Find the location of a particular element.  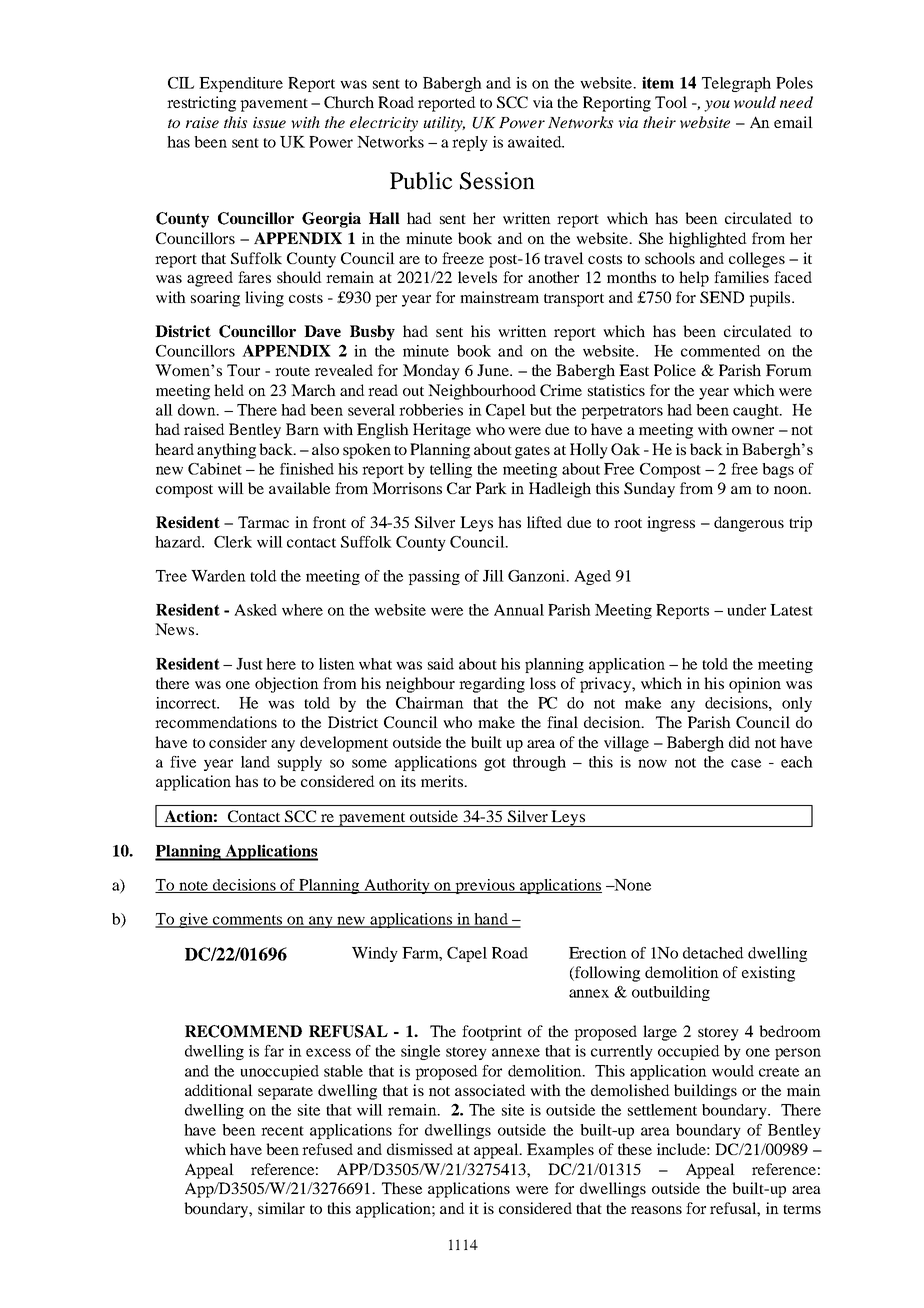

reasons is located at coordinates (656, 1210).
